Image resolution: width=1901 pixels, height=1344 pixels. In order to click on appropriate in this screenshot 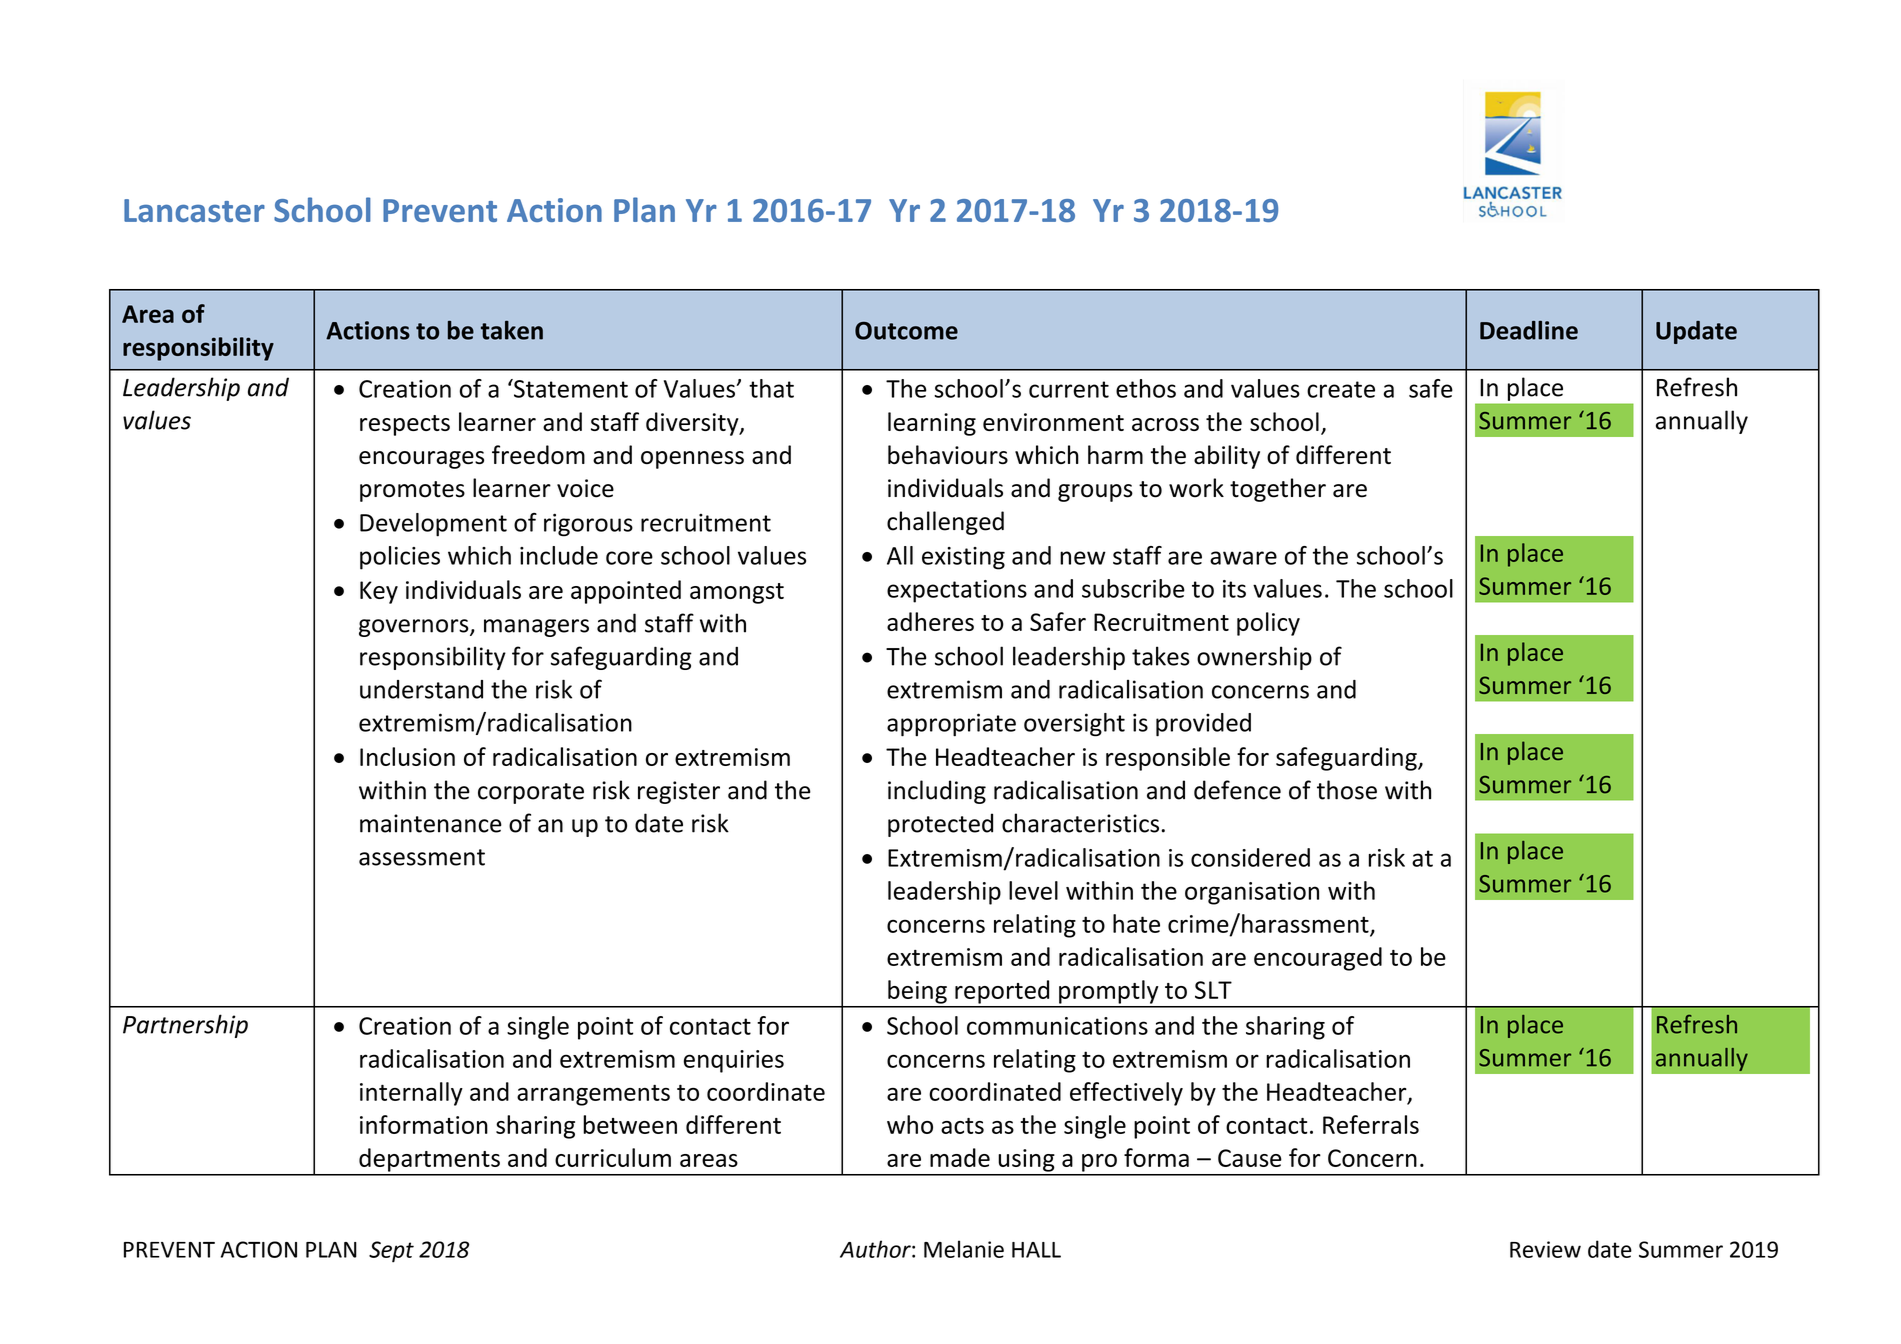, I will do `click(951, 725)`.
